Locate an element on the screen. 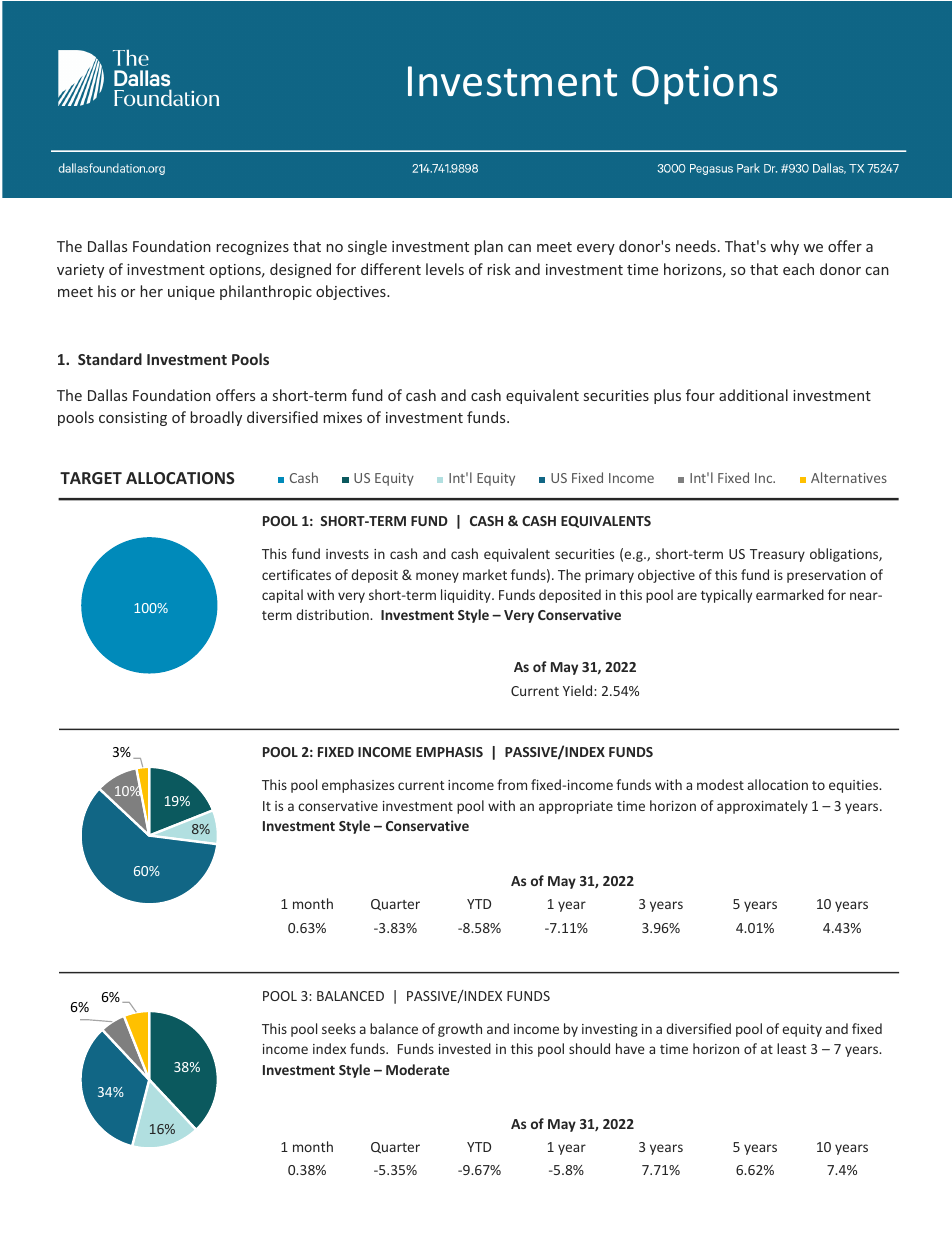 The width and height of the screenshot is (952, 1233). levels is located at coordinates (445, 269).
